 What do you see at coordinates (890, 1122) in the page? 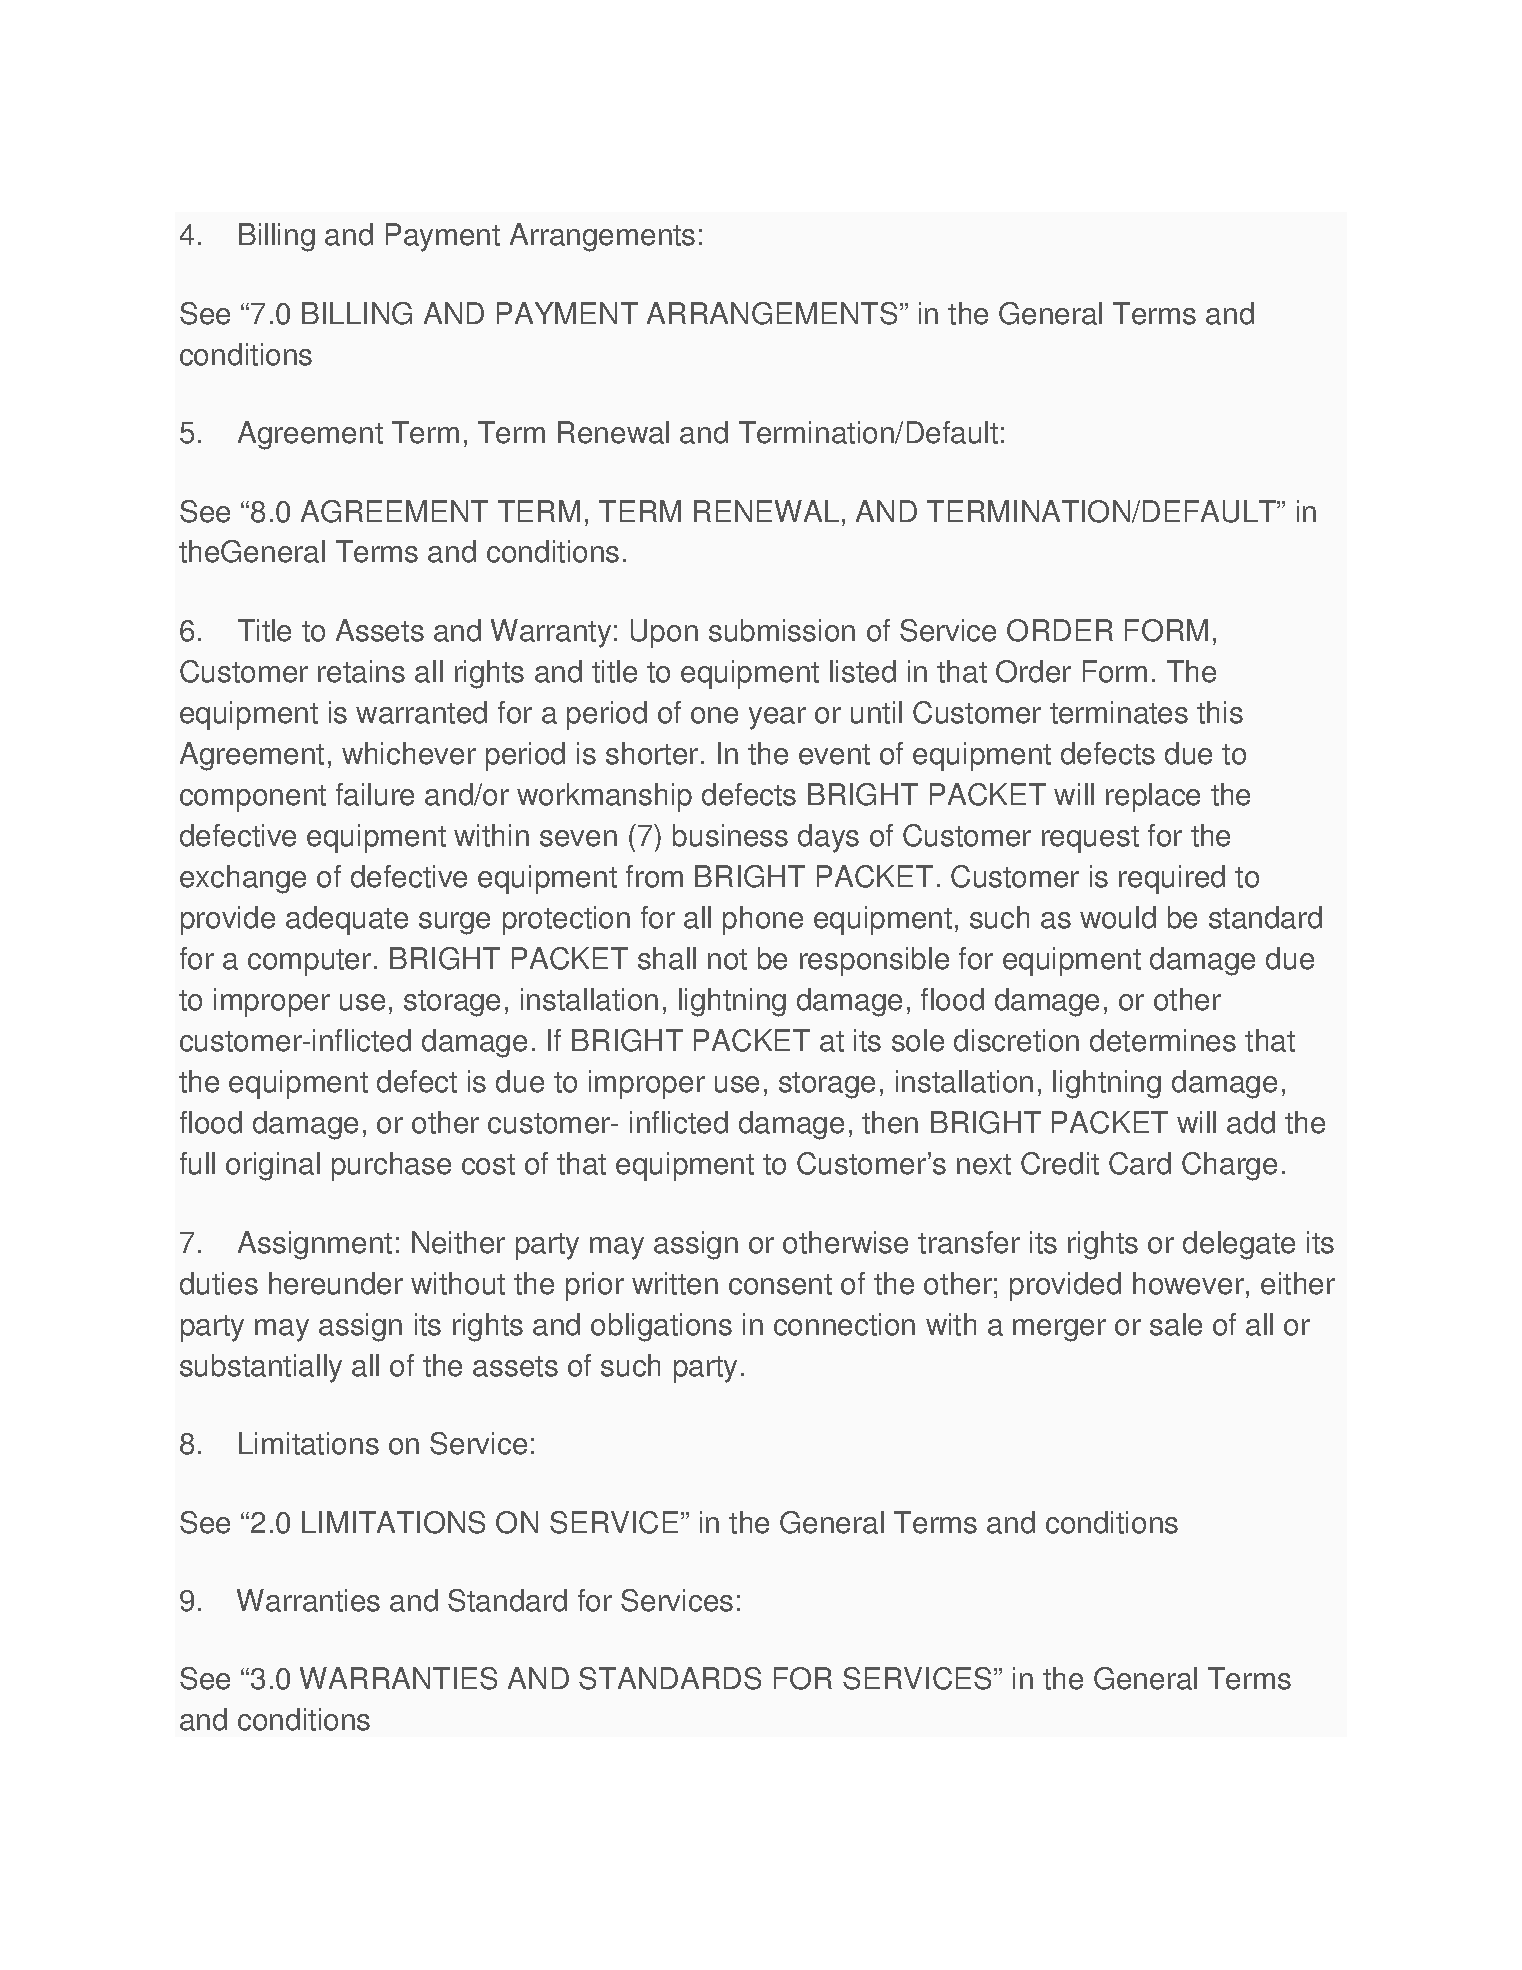
I see `then` at bounding box center [890, 1122].
